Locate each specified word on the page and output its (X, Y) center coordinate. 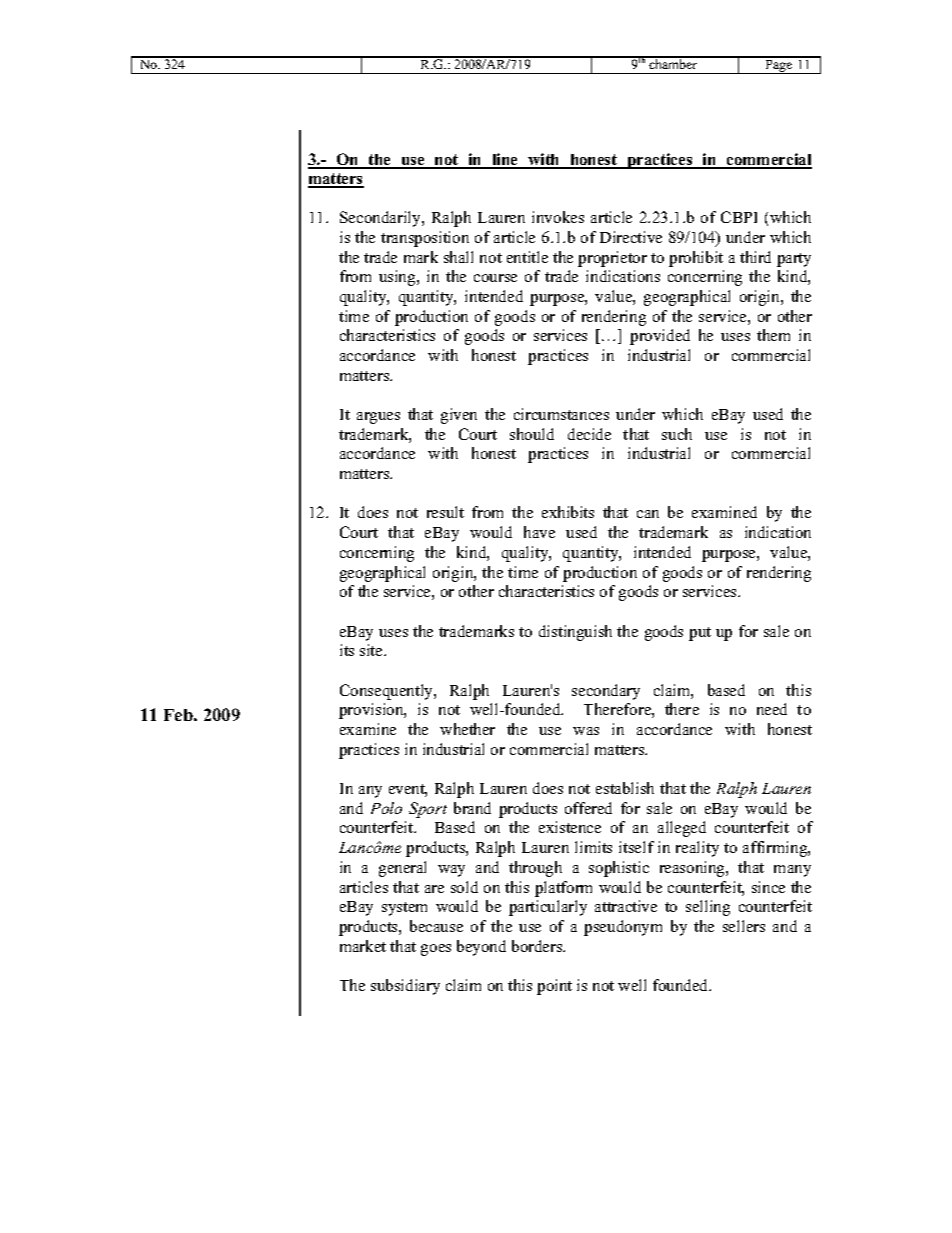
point (554, 987)
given (459, 416)
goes (436, 950)
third (755, 257)
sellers (744, 926)
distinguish (575, 633)
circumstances (561, 414)
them (773, 335)
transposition (425, 239)
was (586, 731)
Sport (428, 810)
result (445, 512)
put (700, 634)
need (772, 709)
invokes (558, 217)
